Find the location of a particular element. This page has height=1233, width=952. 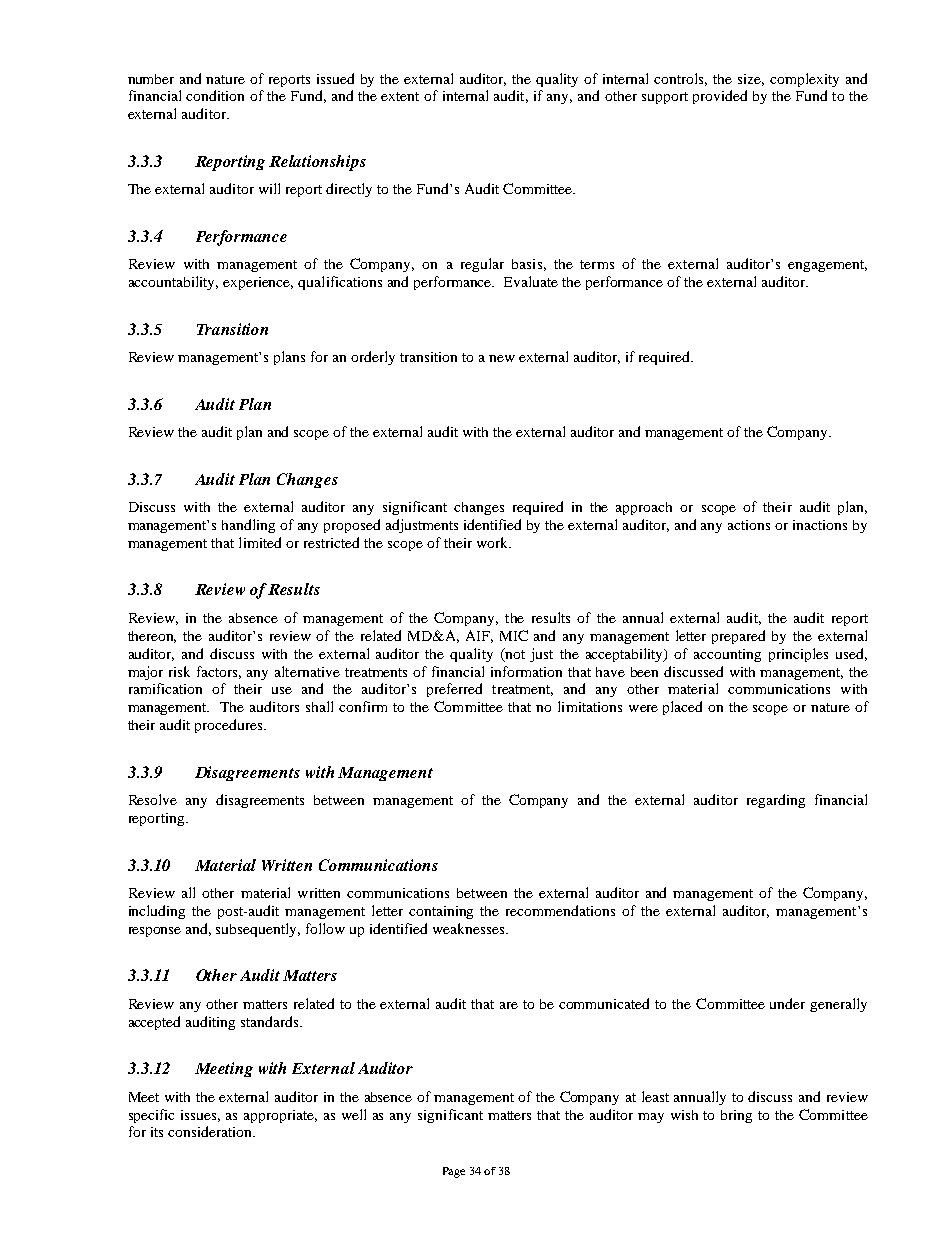

provided is located at coordinates (720, 97).
